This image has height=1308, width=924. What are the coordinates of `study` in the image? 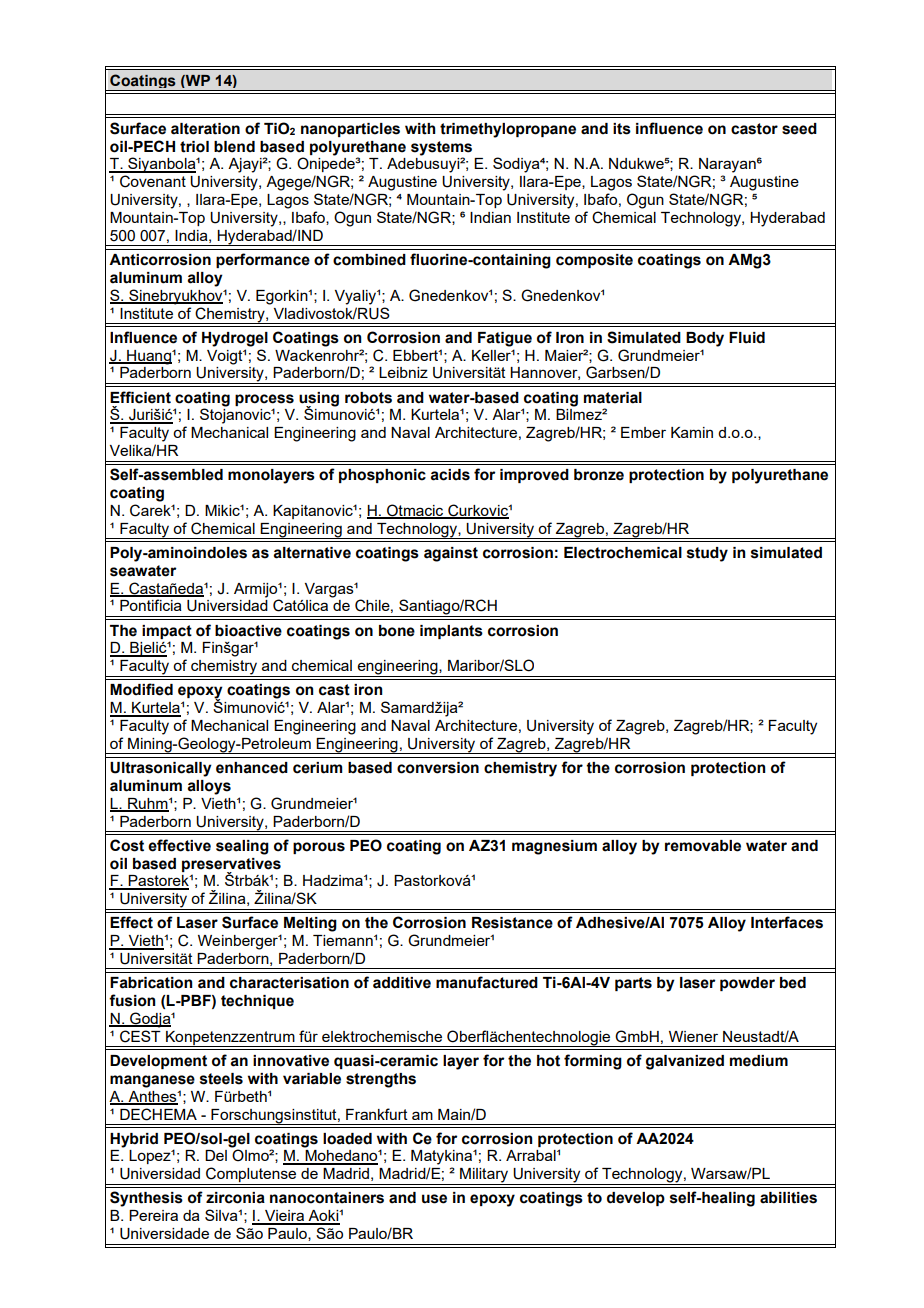 It's located at (707, 554).
